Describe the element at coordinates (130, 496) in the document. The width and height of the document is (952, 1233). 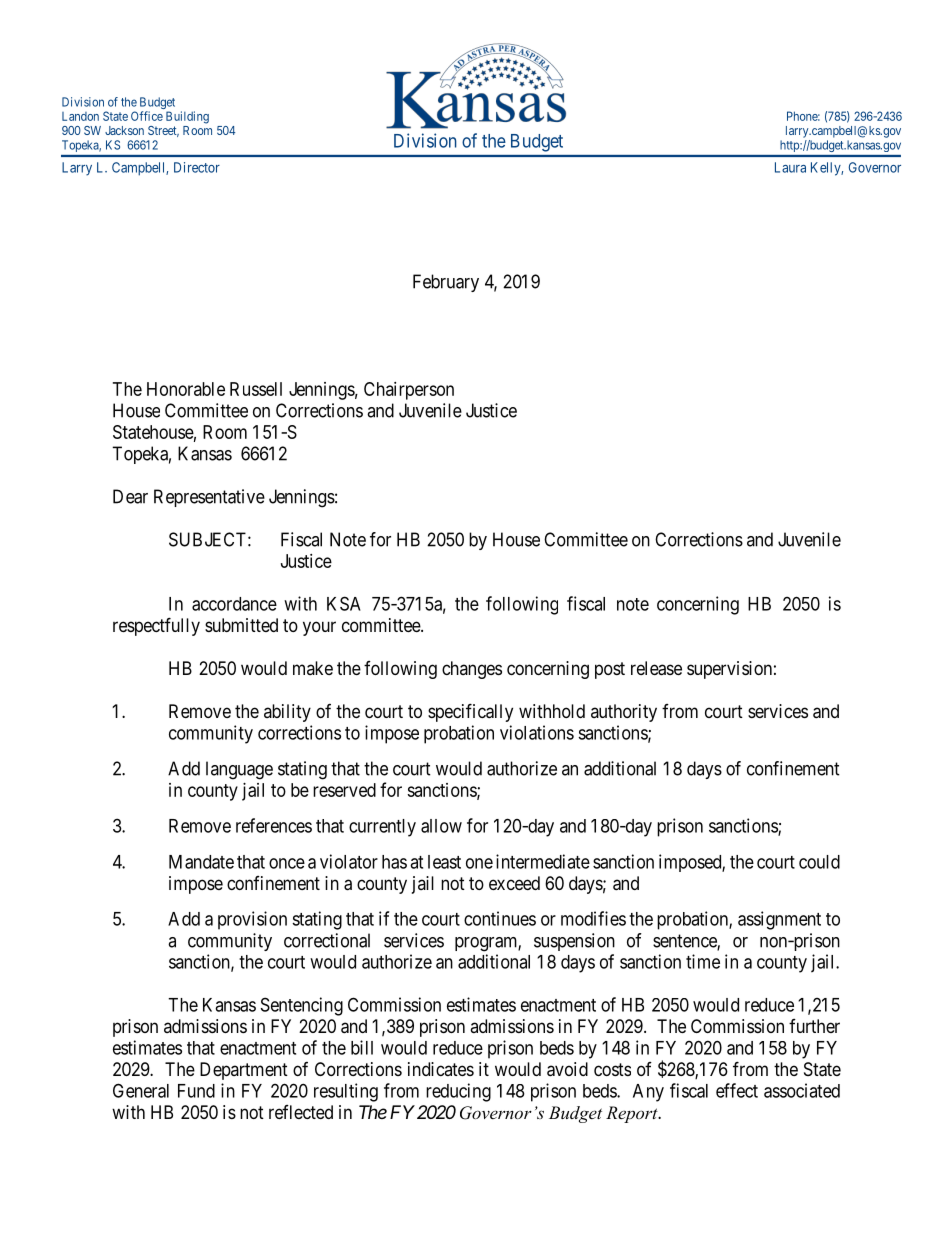
I see `Dear` at that location.
